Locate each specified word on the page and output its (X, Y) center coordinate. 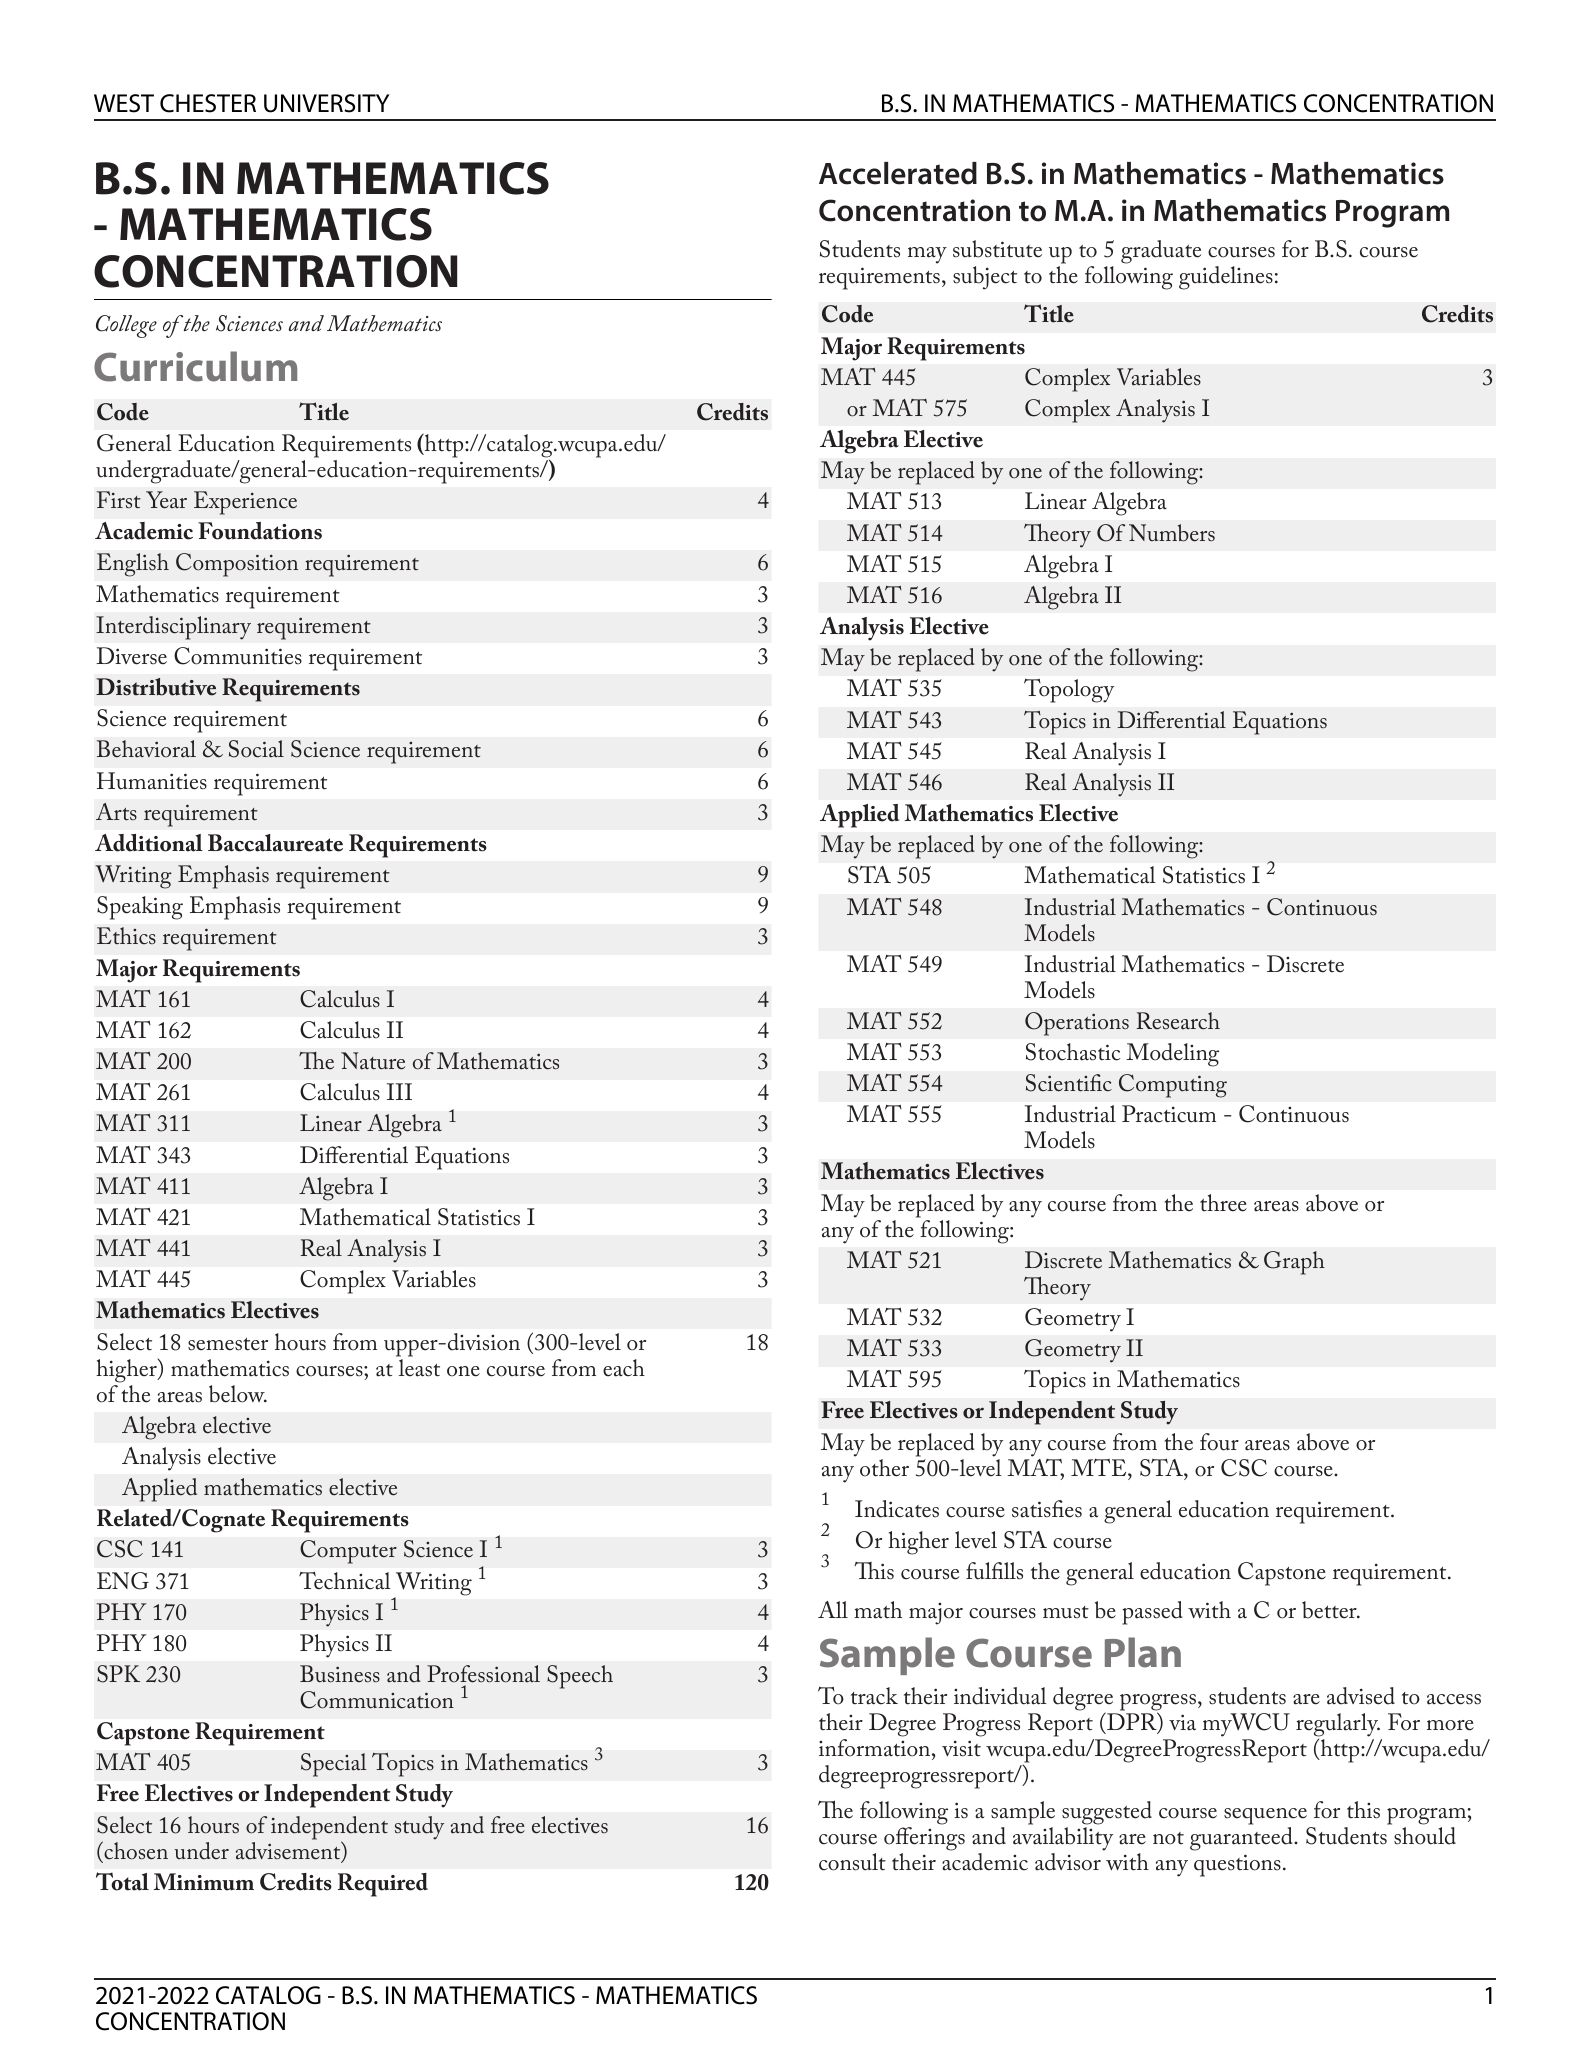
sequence (1265, 1818)
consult (852, 1862)
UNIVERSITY (326, 103)
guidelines (1226, 278)
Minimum (203, 1882)
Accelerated (898, 173)
